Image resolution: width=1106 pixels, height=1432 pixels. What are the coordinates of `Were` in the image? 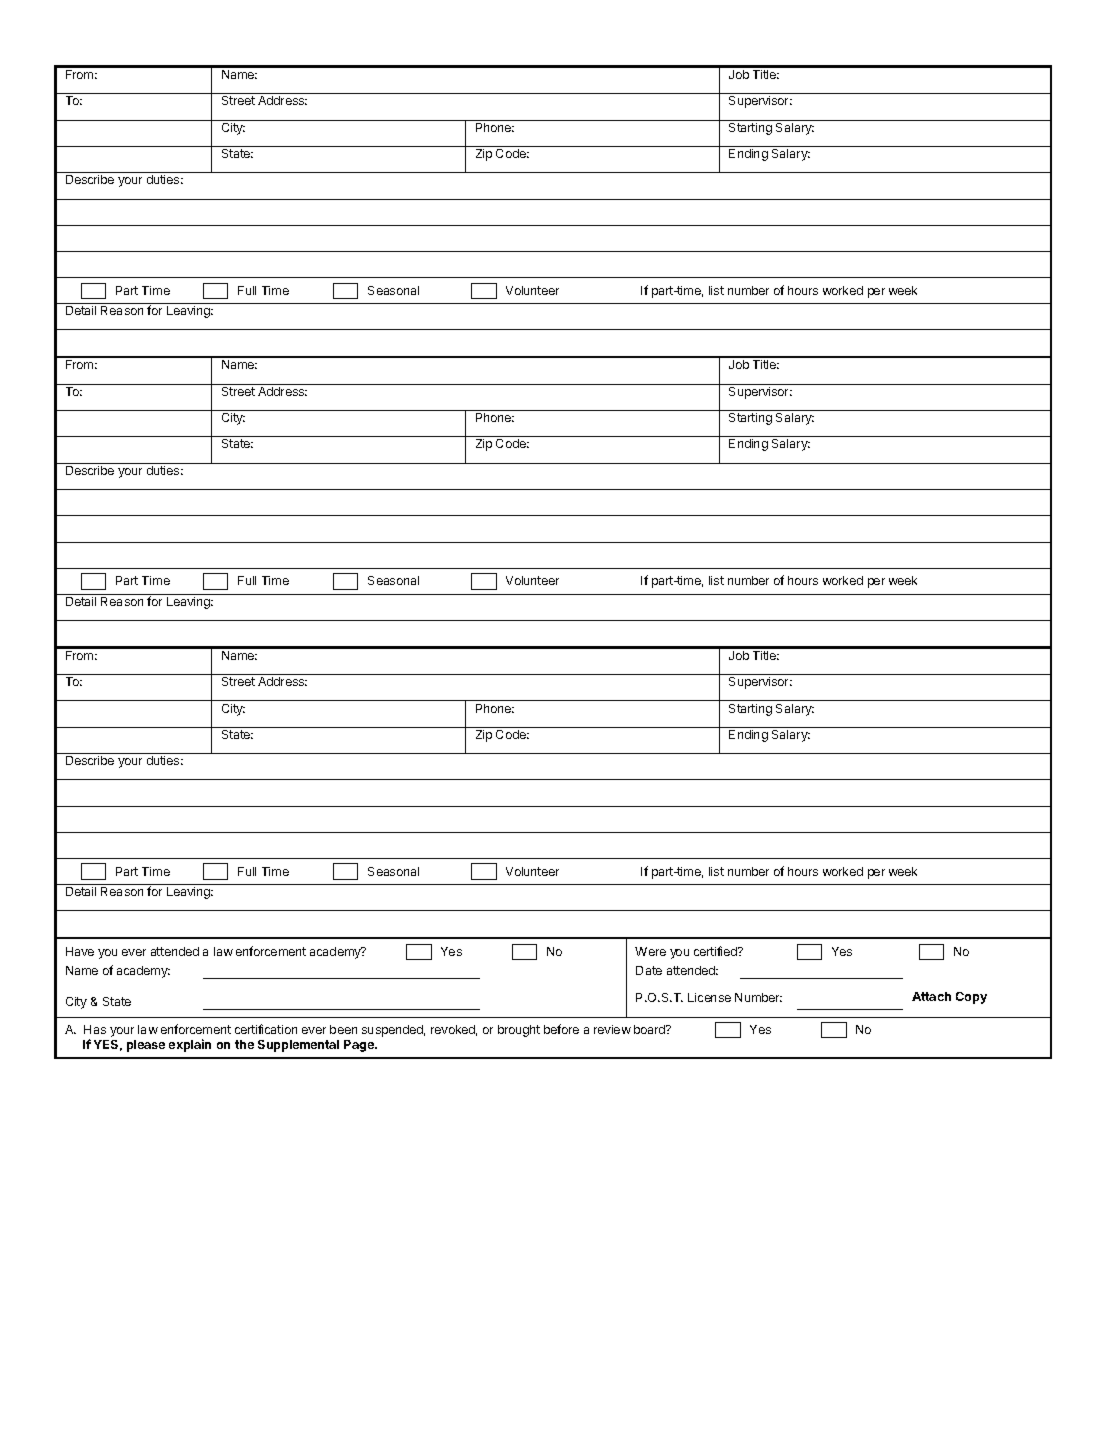 It's located at (650, 951).
